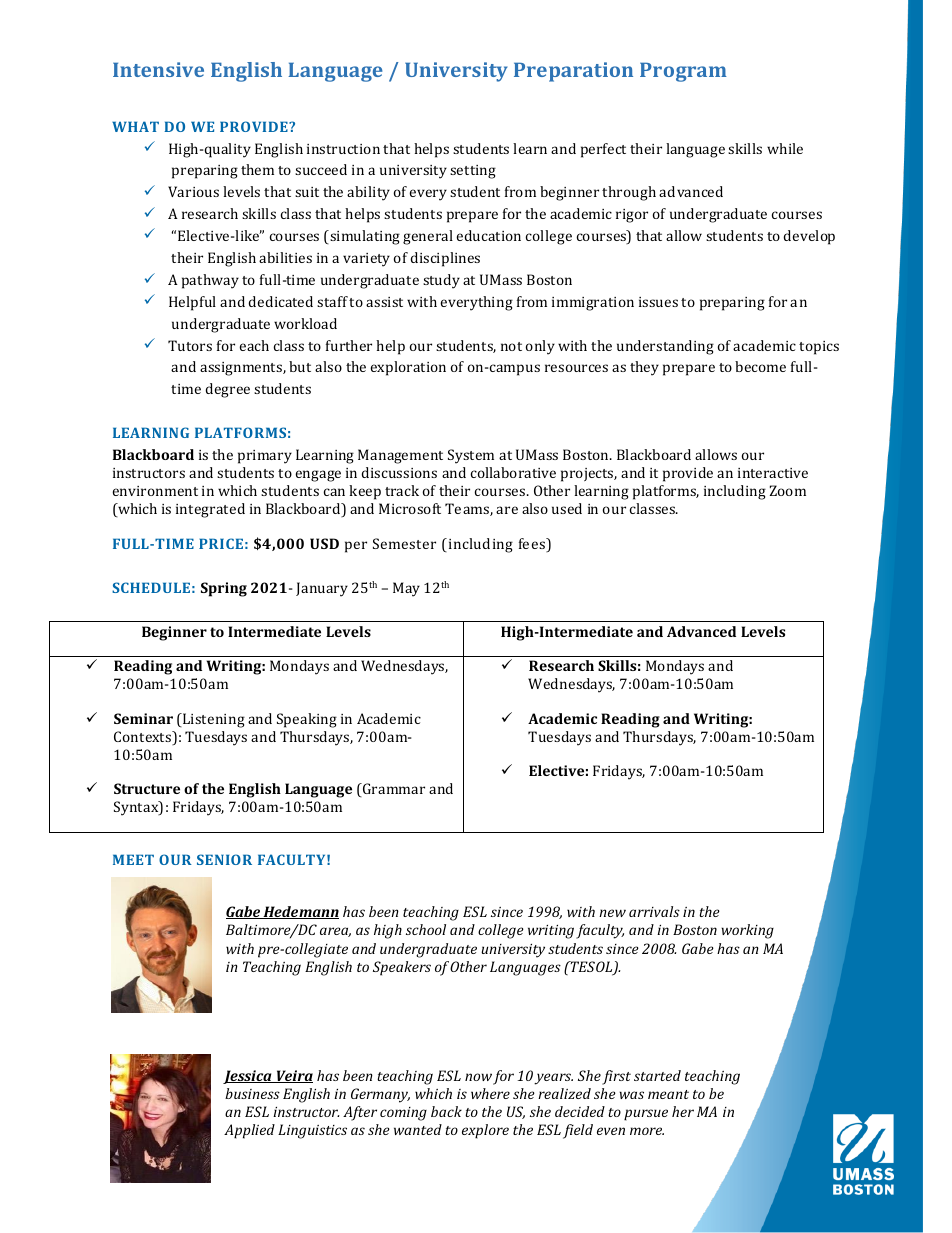  Describe the element at coordinates (788, 490) in the screenshot. I see `Zoom` at that location.
